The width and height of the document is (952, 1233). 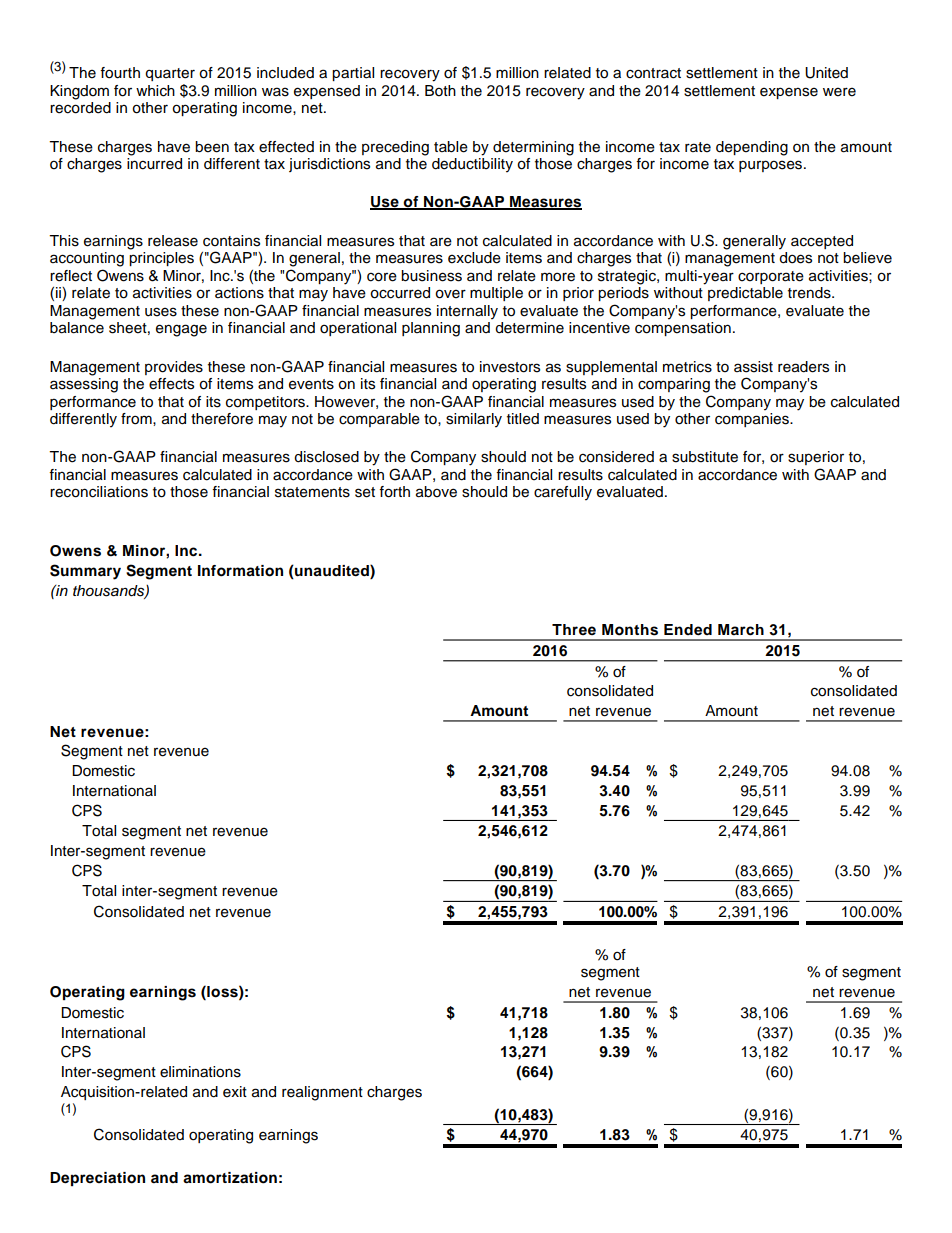 I want to click on exit, so click(x=235, y=1092).
